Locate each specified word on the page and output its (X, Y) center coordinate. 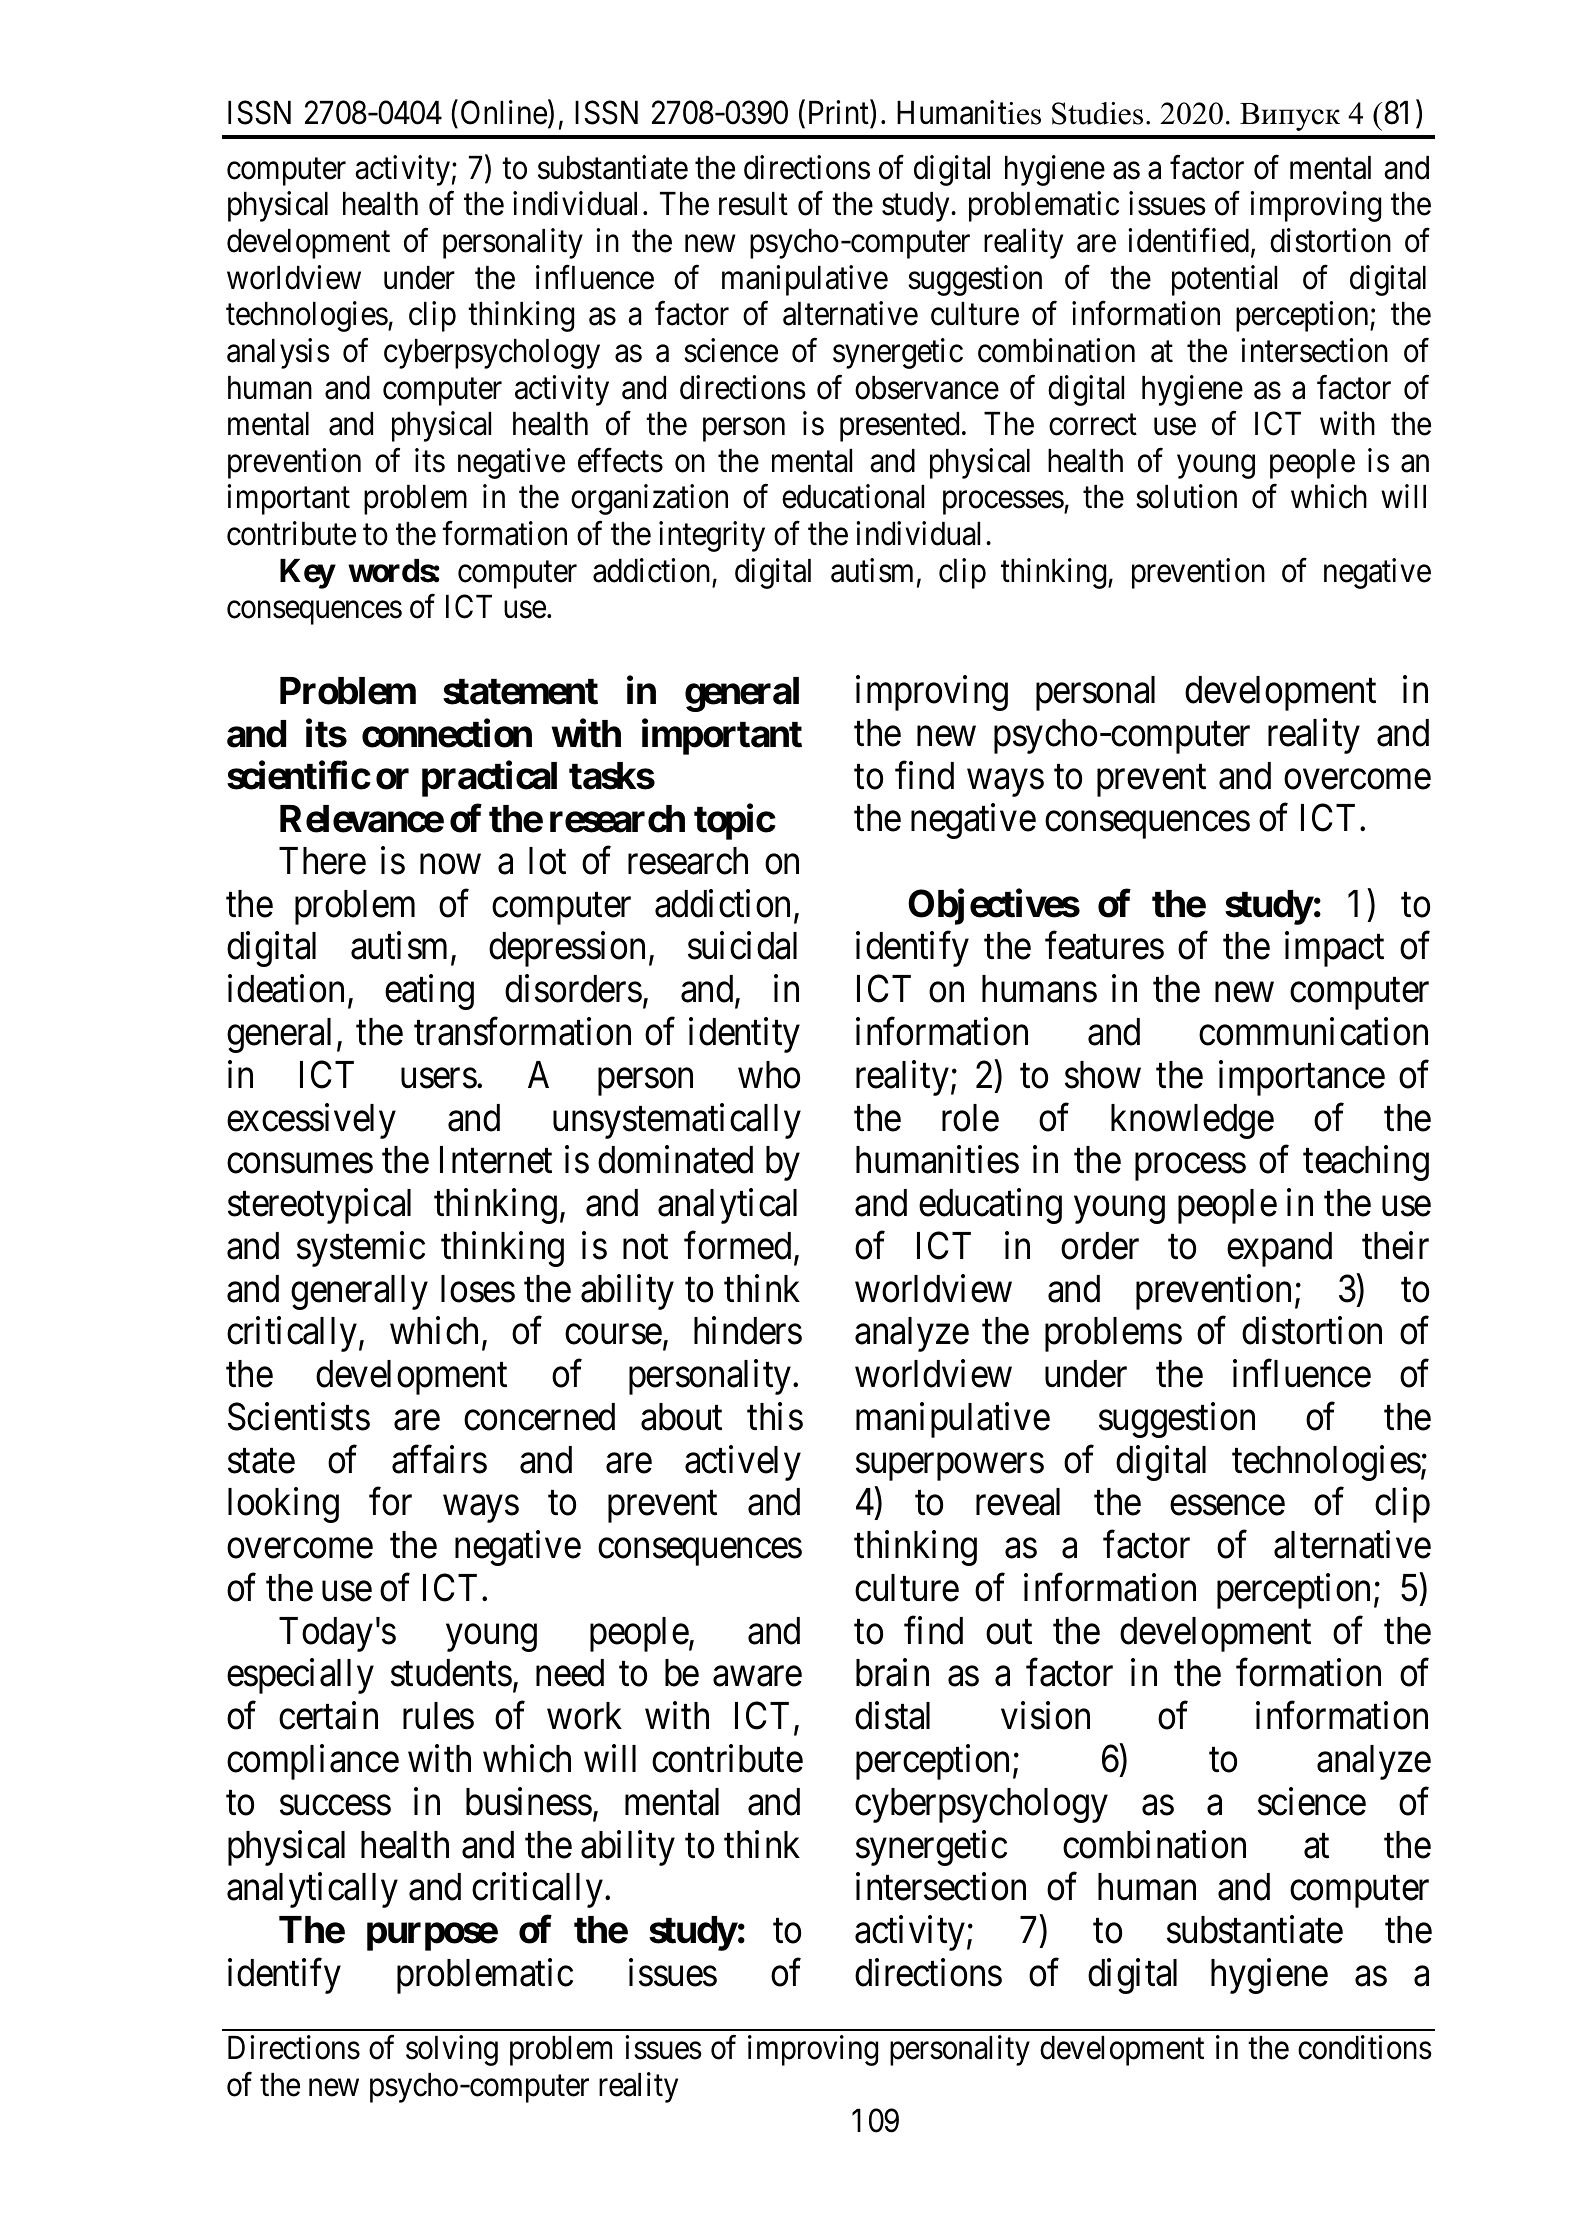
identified (1190, 241)
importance (1302, 1078)
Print (840, 113)
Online (504, 112)
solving (452, 2050)
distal (892, 1716)
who (769, 1075)
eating (429, 992)
